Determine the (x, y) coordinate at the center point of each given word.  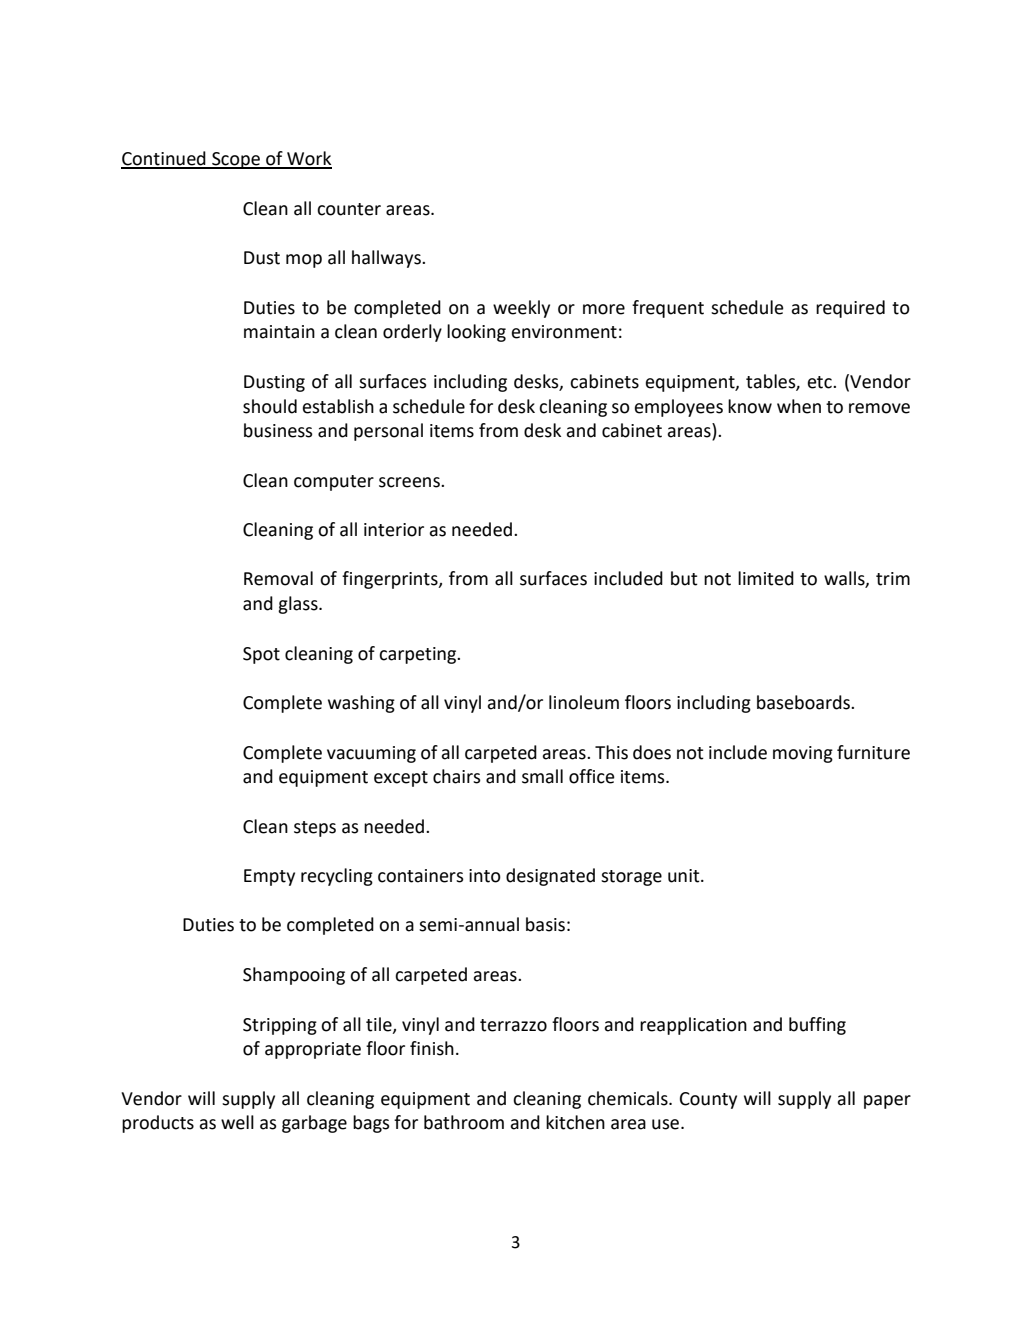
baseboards (804, 702)
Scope (236, 160)
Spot (261, 655)
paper (887, 1102)
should (270, 406)
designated (550, 877)
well (237, 1122)
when (799, 406)
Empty (269, 877)
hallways (387, 259)
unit (685, 876)
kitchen (575, 1122)
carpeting (418, 655)
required (850, 309)
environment (564, 332)
